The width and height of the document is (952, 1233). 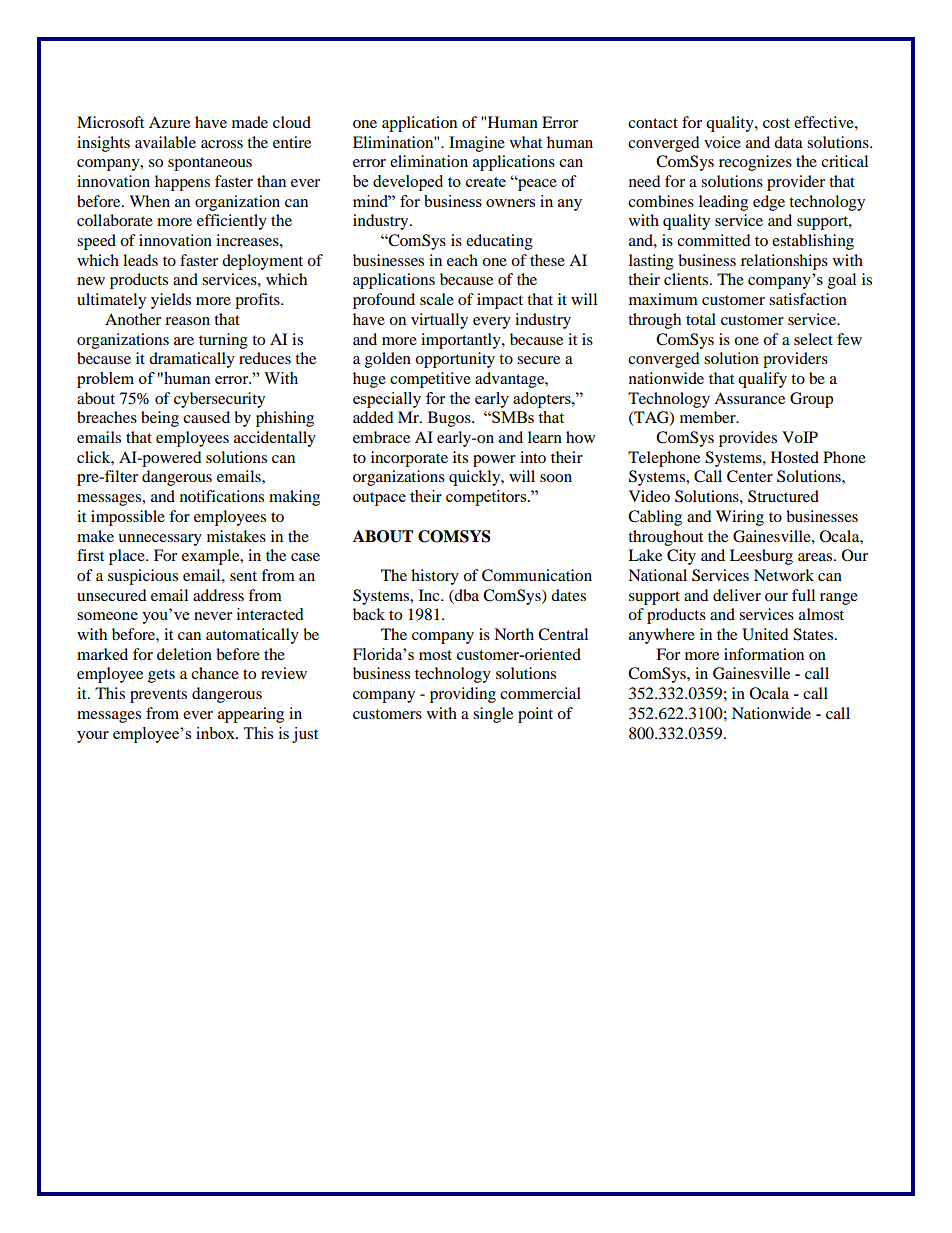 I want to click on available, so click(x=165, y=142).
